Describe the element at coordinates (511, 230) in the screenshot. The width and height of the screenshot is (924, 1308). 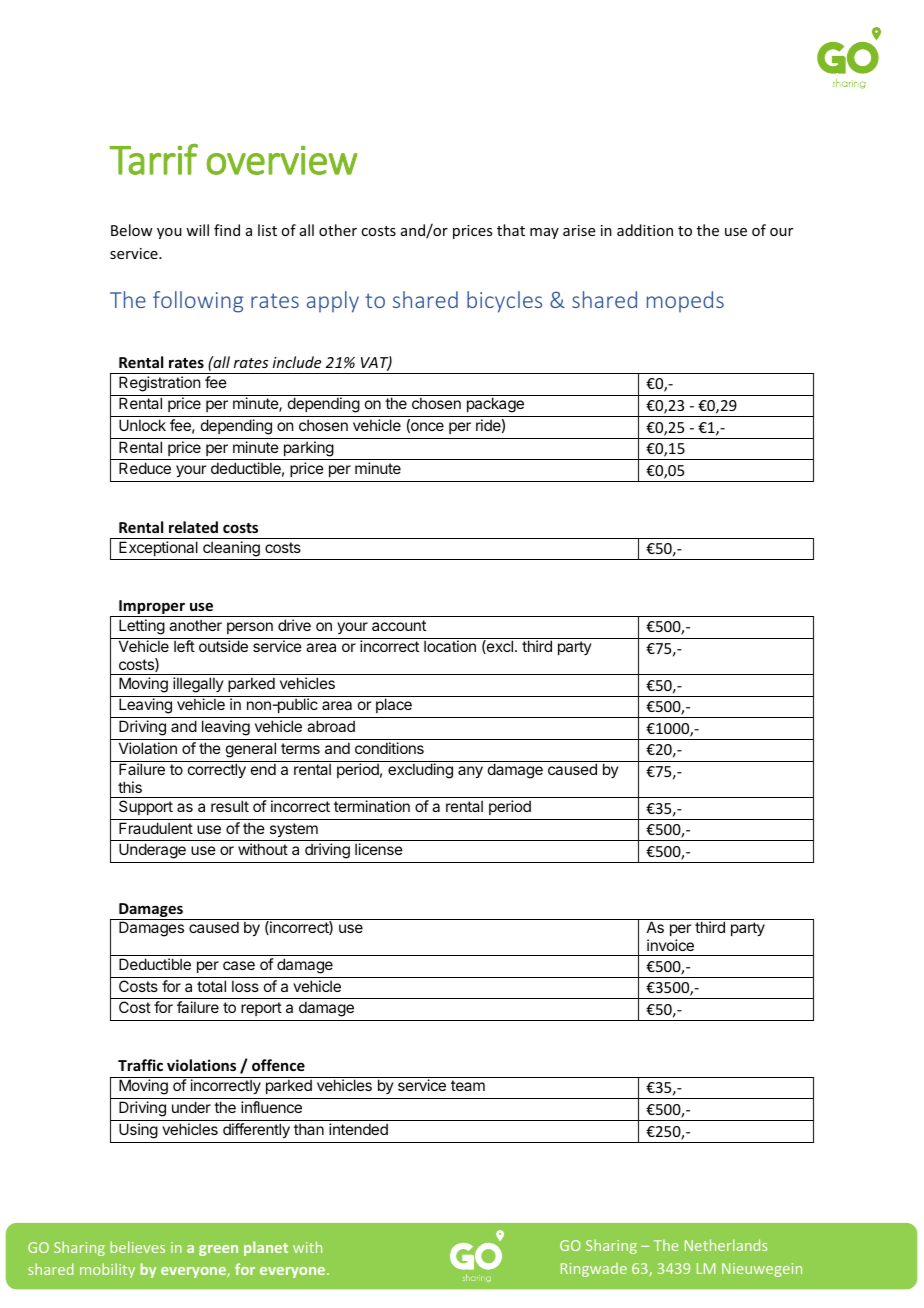
I see `that` at that location.
